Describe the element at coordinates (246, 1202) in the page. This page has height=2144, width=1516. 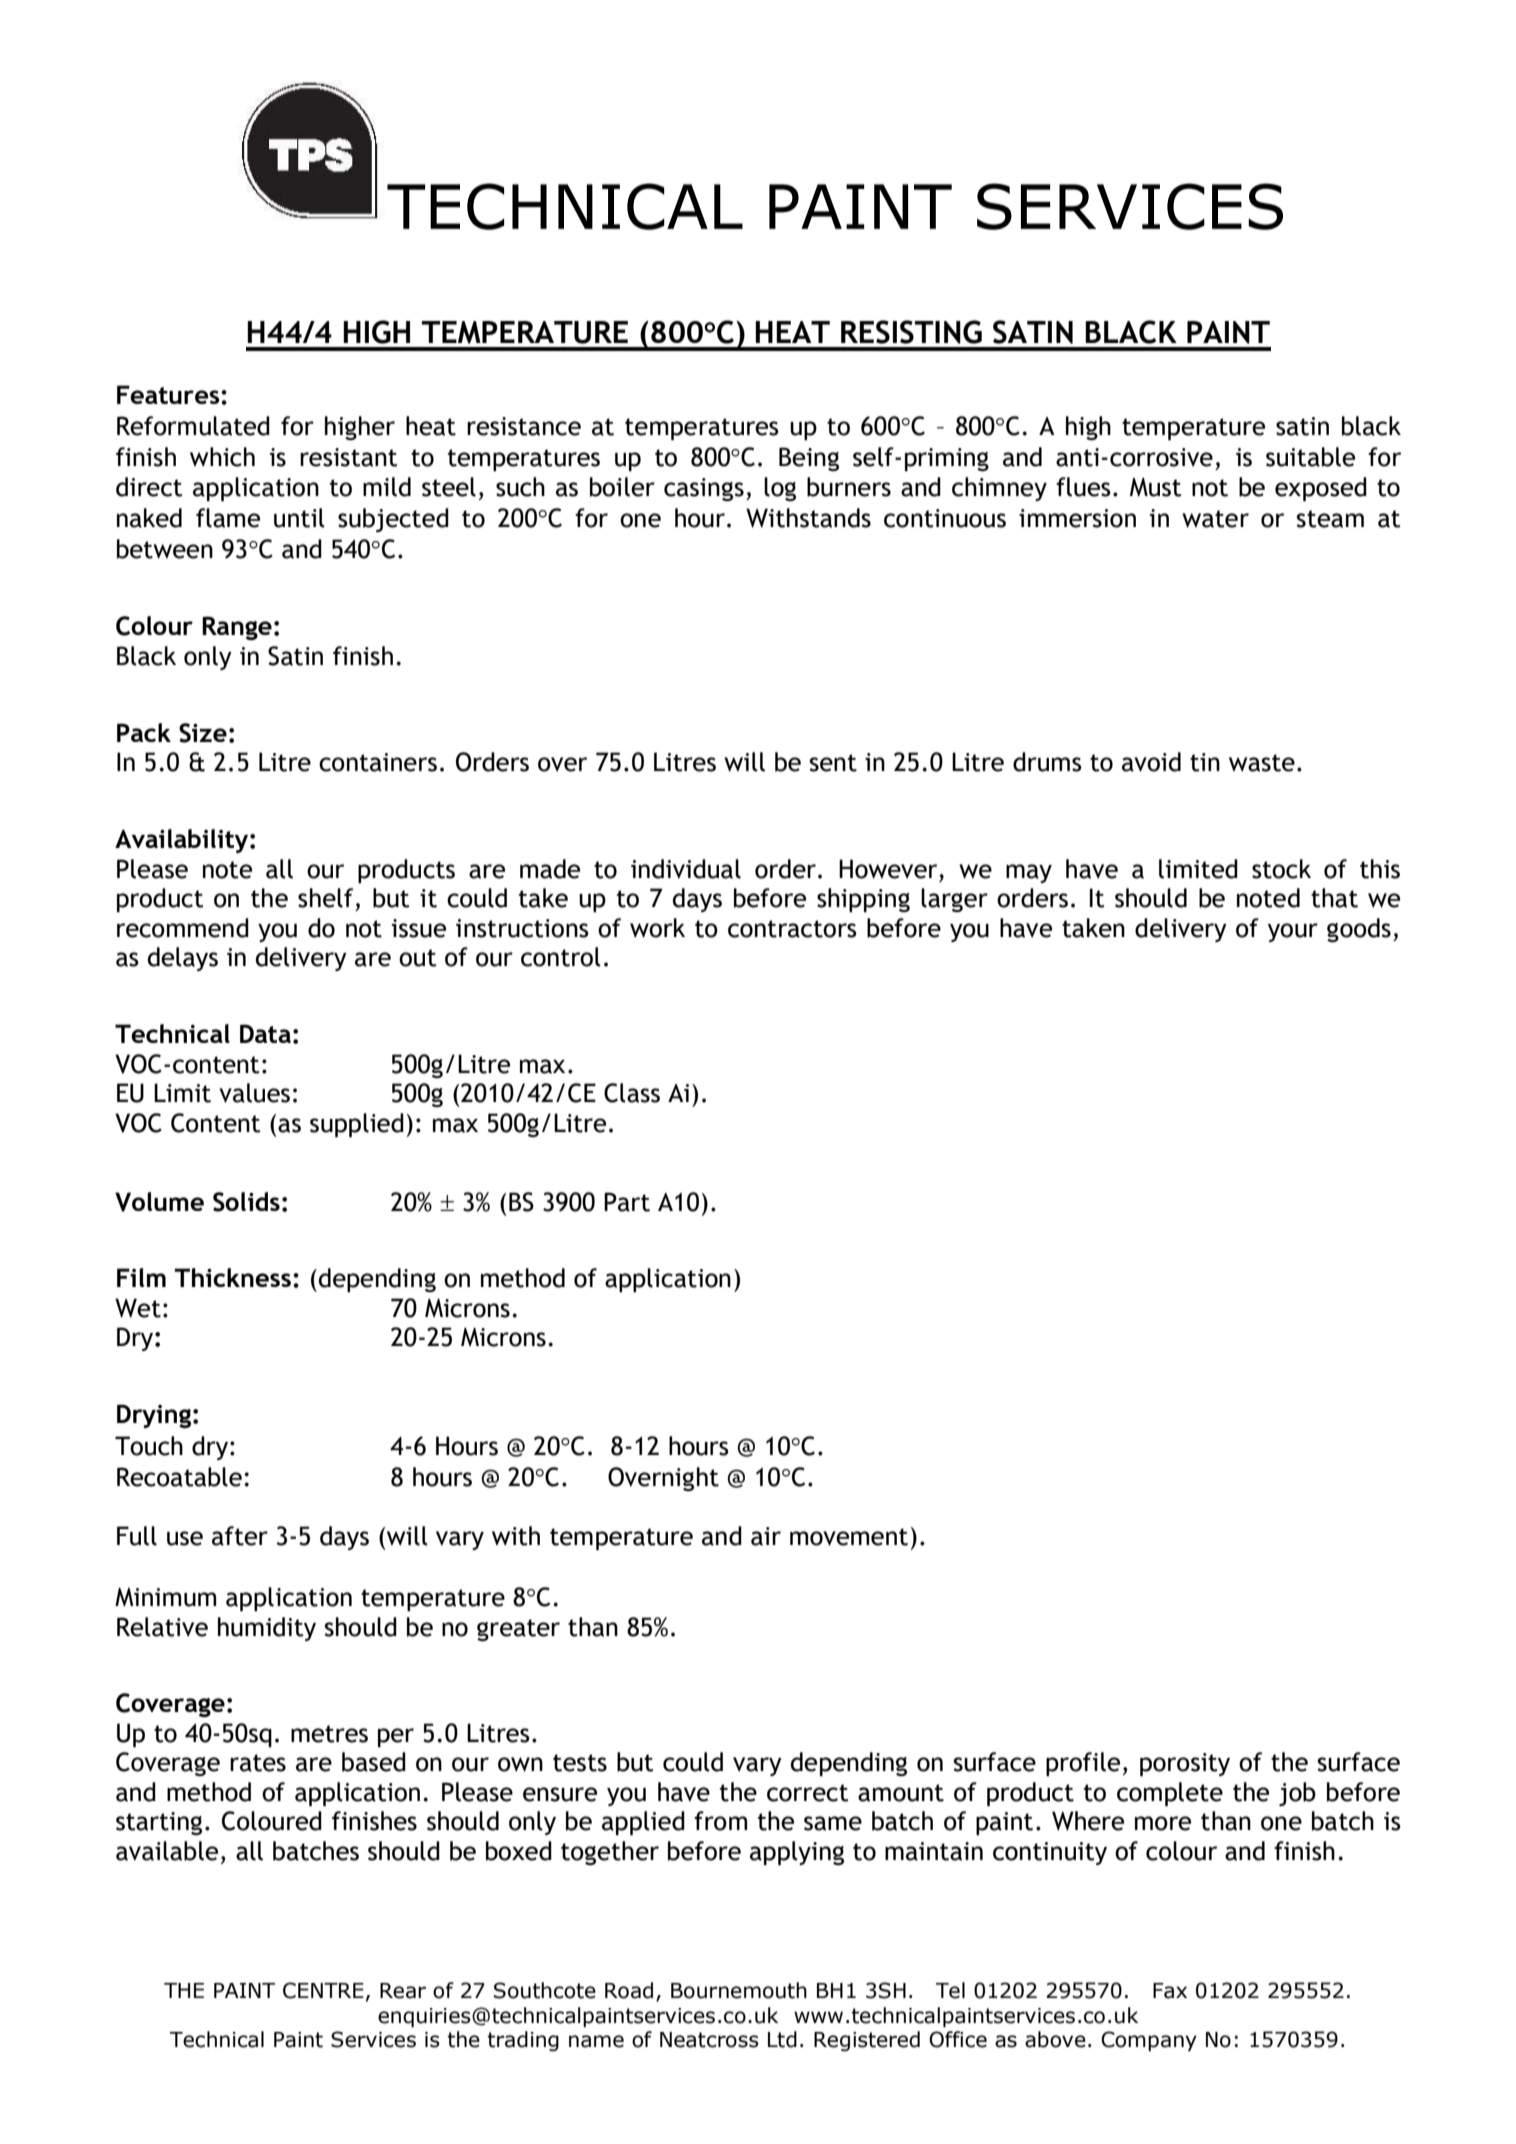
I see `Solids` at that location.
